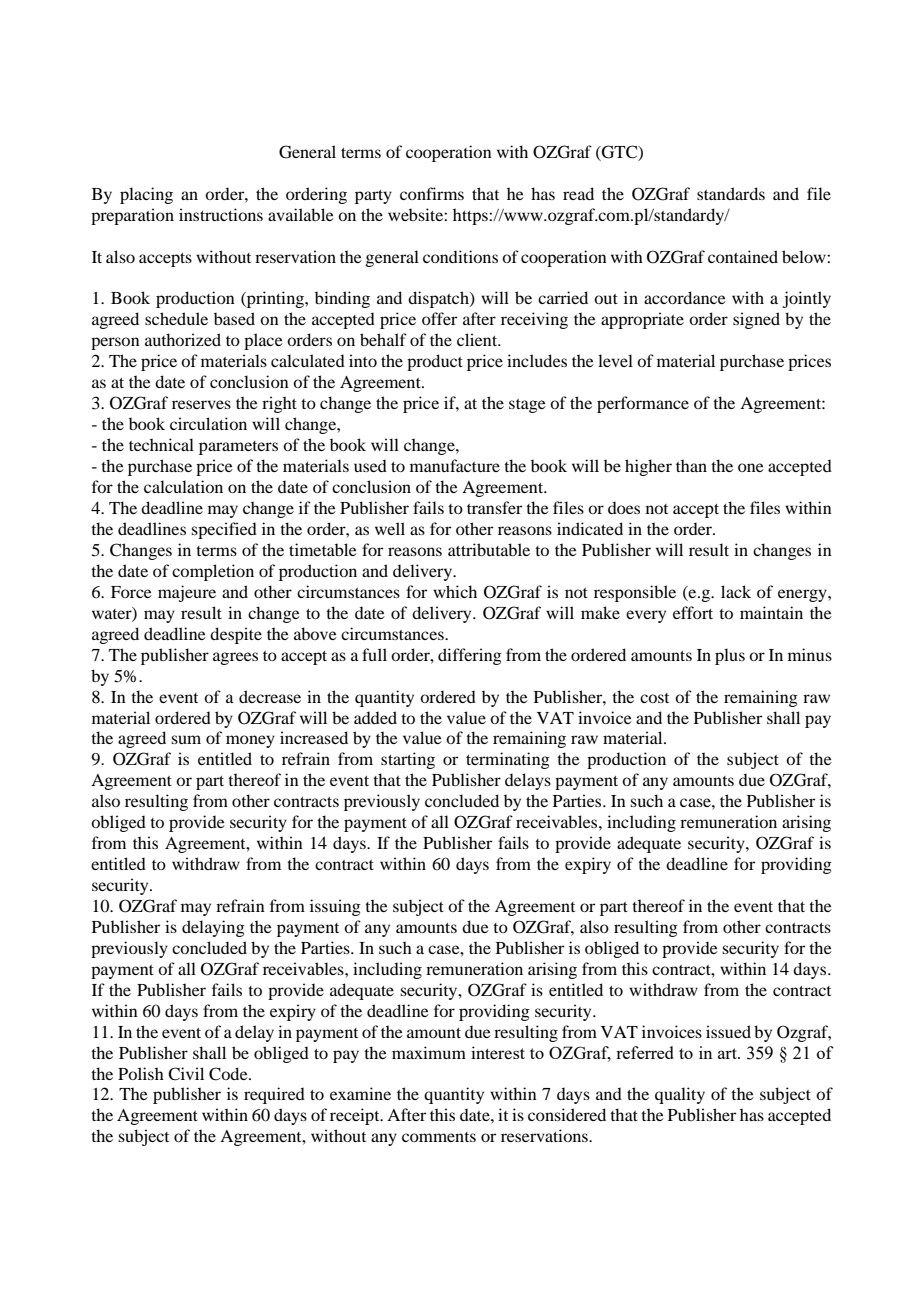 The height and width of the screenshot is (1316, 903). What do you see at coordinates (221, 214) in the screenshot?
I see `instructions` at bounding box center [221, 214].
